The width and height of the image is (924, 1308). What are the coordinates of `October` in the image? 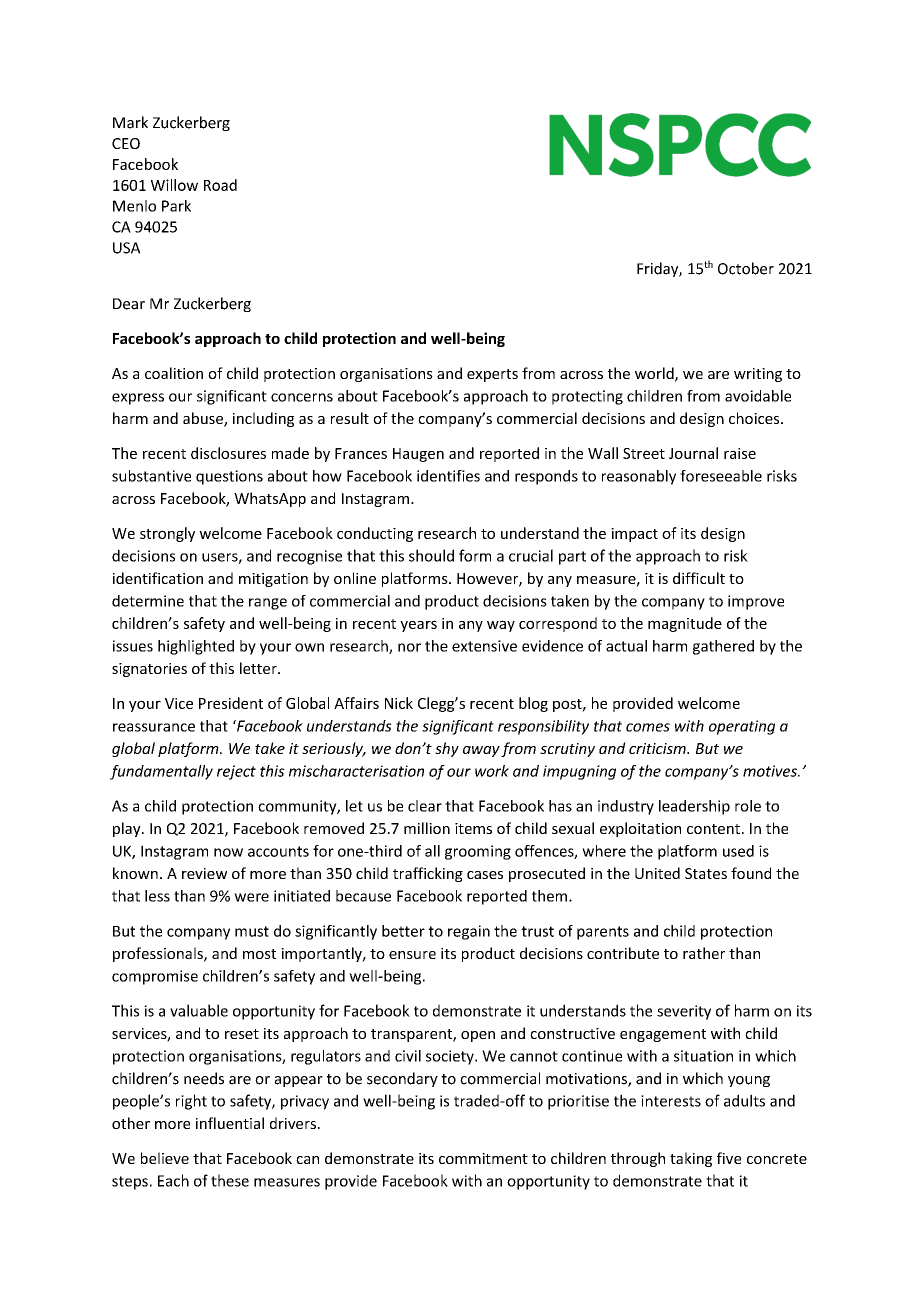 It's located at (746, 268).
